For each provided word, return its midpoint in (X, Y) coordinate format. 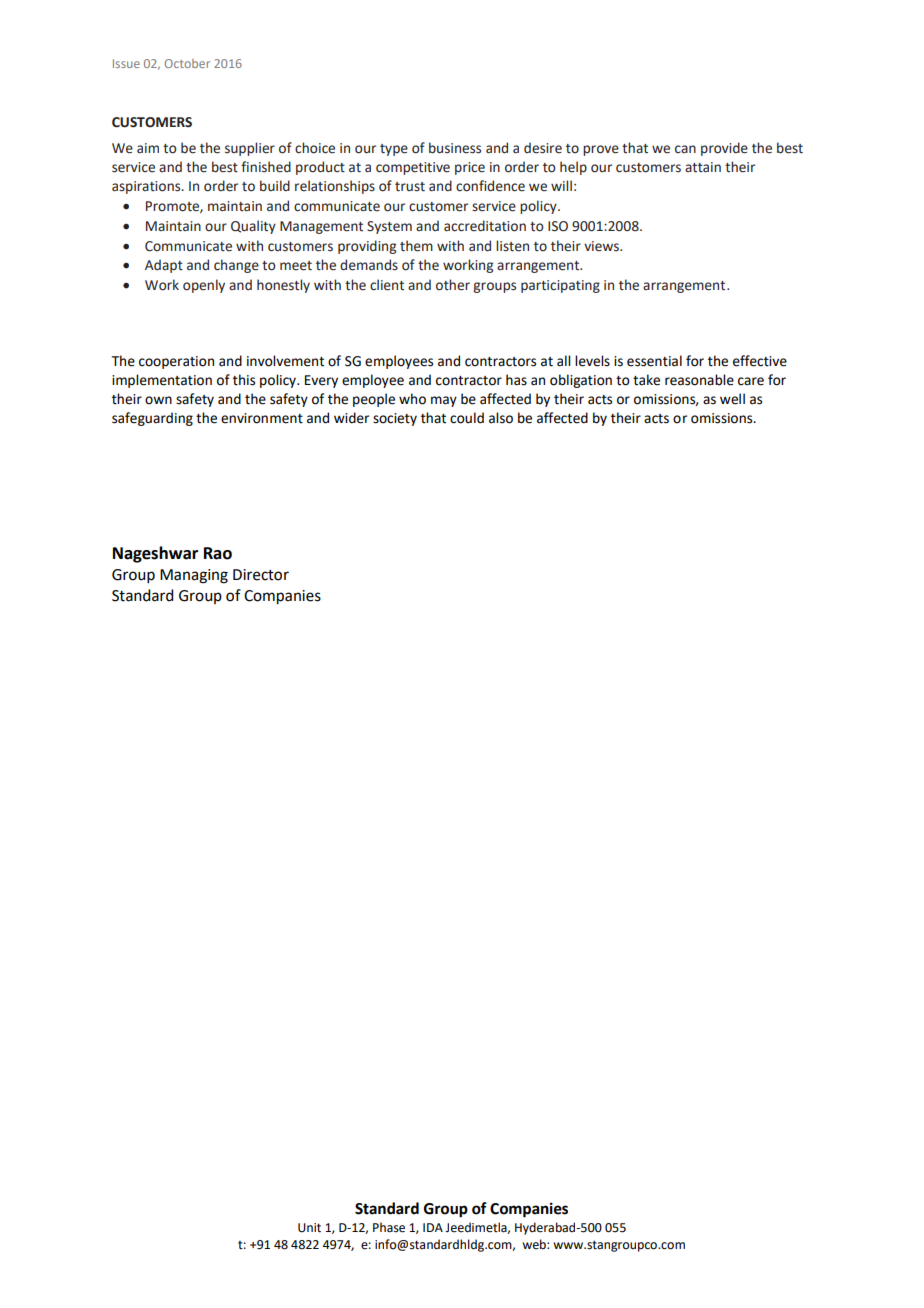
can (685, 149)
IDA (433, 1227)
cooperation (176, 362)
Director (261, 575)
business (455, 148)
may (444, 401)
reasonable (699, 380)
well (732, 399)
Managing (194, 576)
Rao (218, 553)
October (187, 63)
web (535, 1244)
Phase (389, 1227)
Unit (309, 1228)
